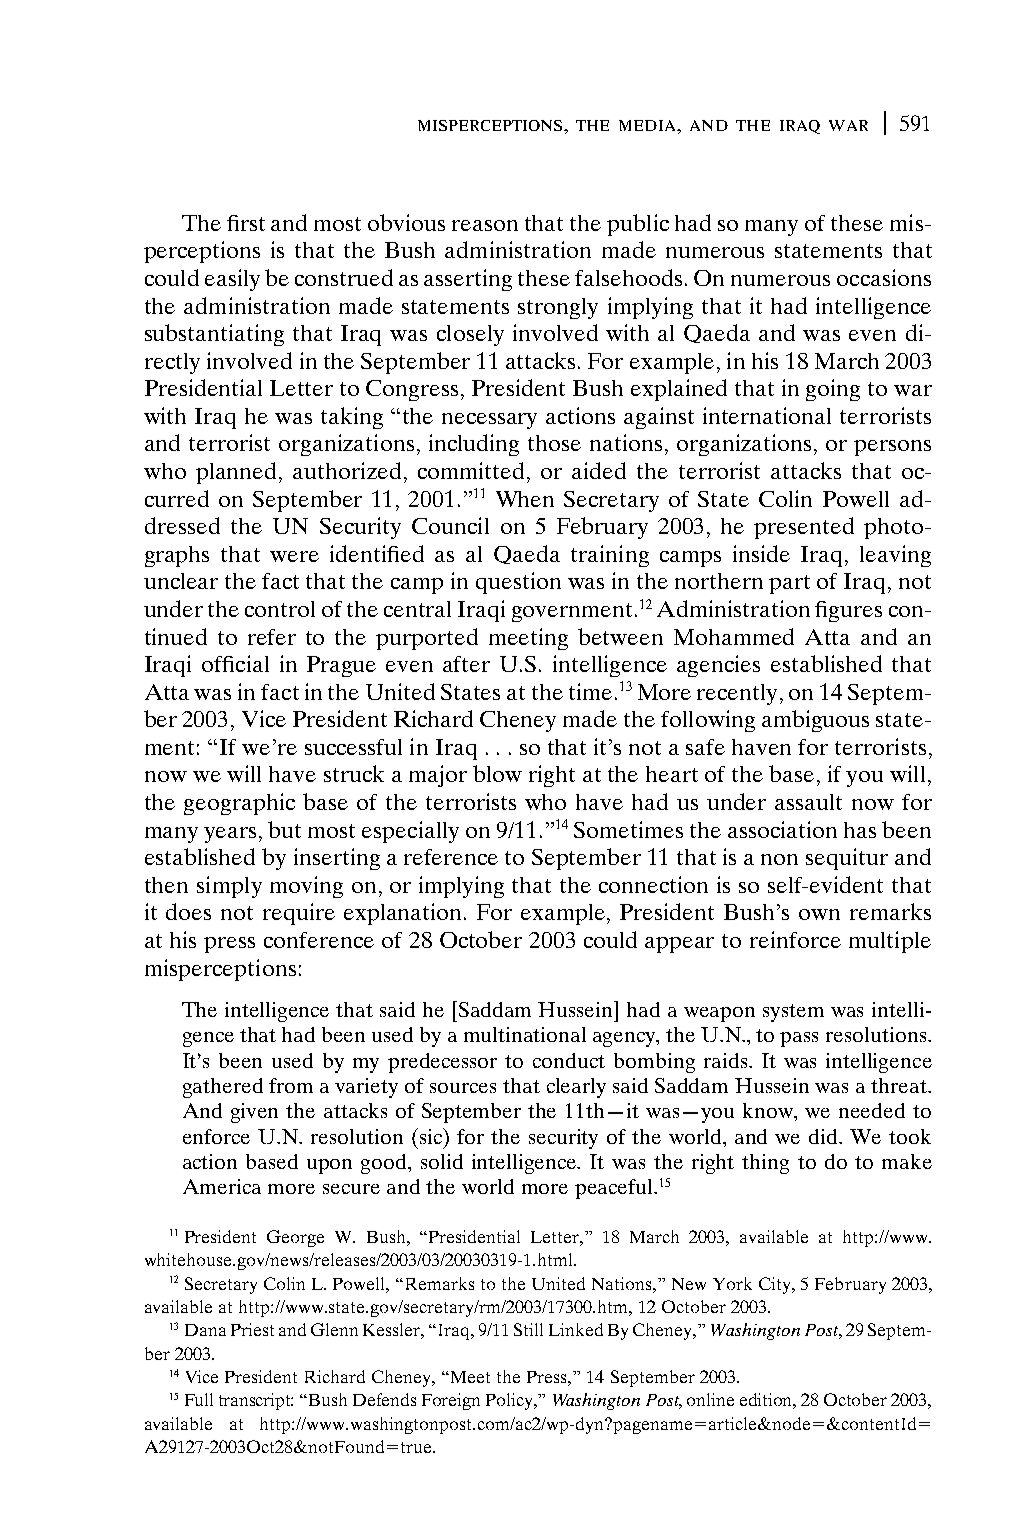 The width and height of the screenshot is (1035, 1533). Describe the element at coordinates (525, 1034) in the screenshot. I see `multinational` at that location.
